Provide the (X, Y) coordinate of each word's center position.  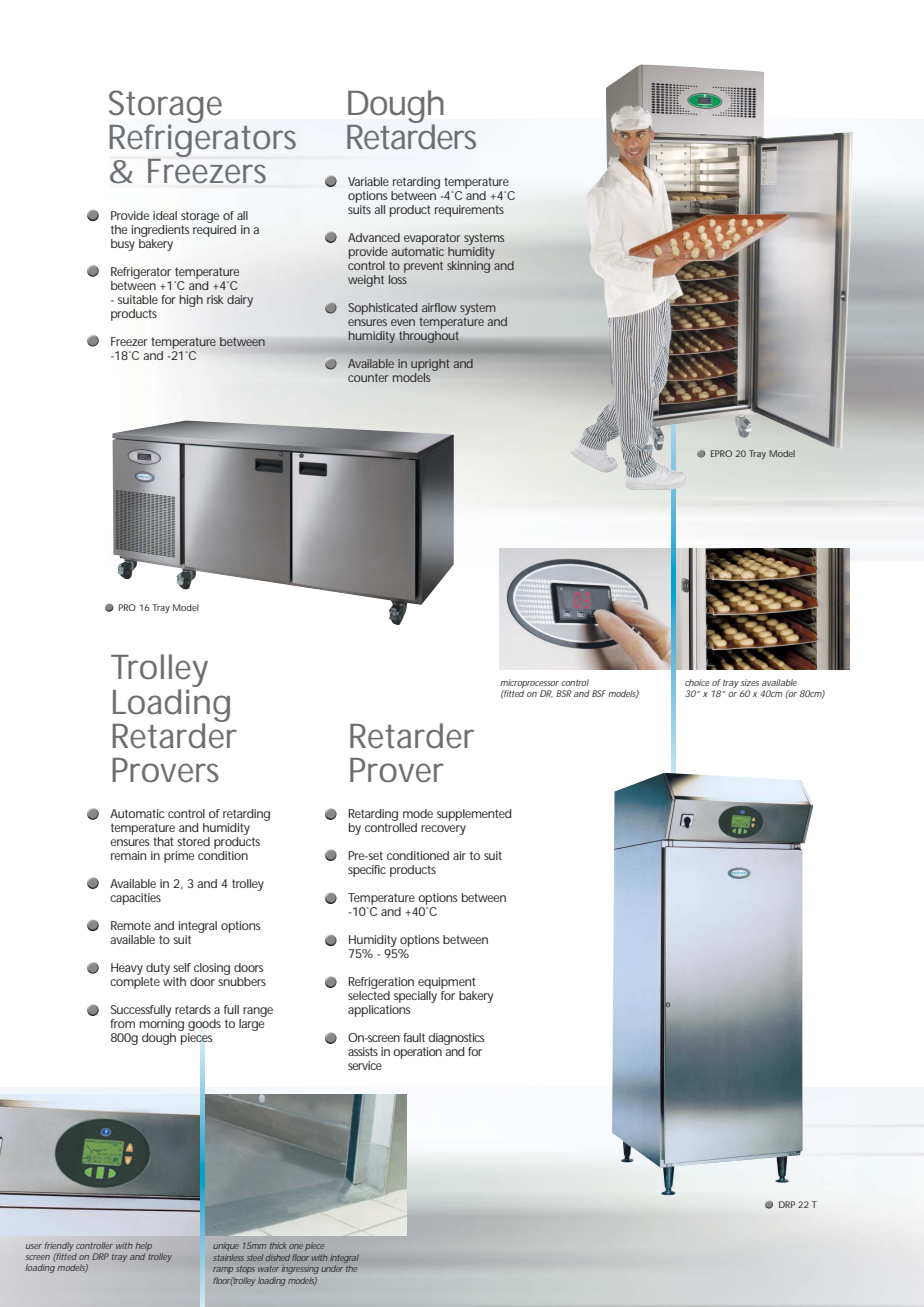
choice (697, 682)
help (143, 1248)
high (191, 301)
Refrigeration (381, 983)
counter (368, 377)
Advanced (374, 237)
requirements (469, 211)
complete (135, 983)
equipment (447, 983)
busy (123, 245)
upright (430, 365)
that (163, 841)
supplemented (474, 815)
